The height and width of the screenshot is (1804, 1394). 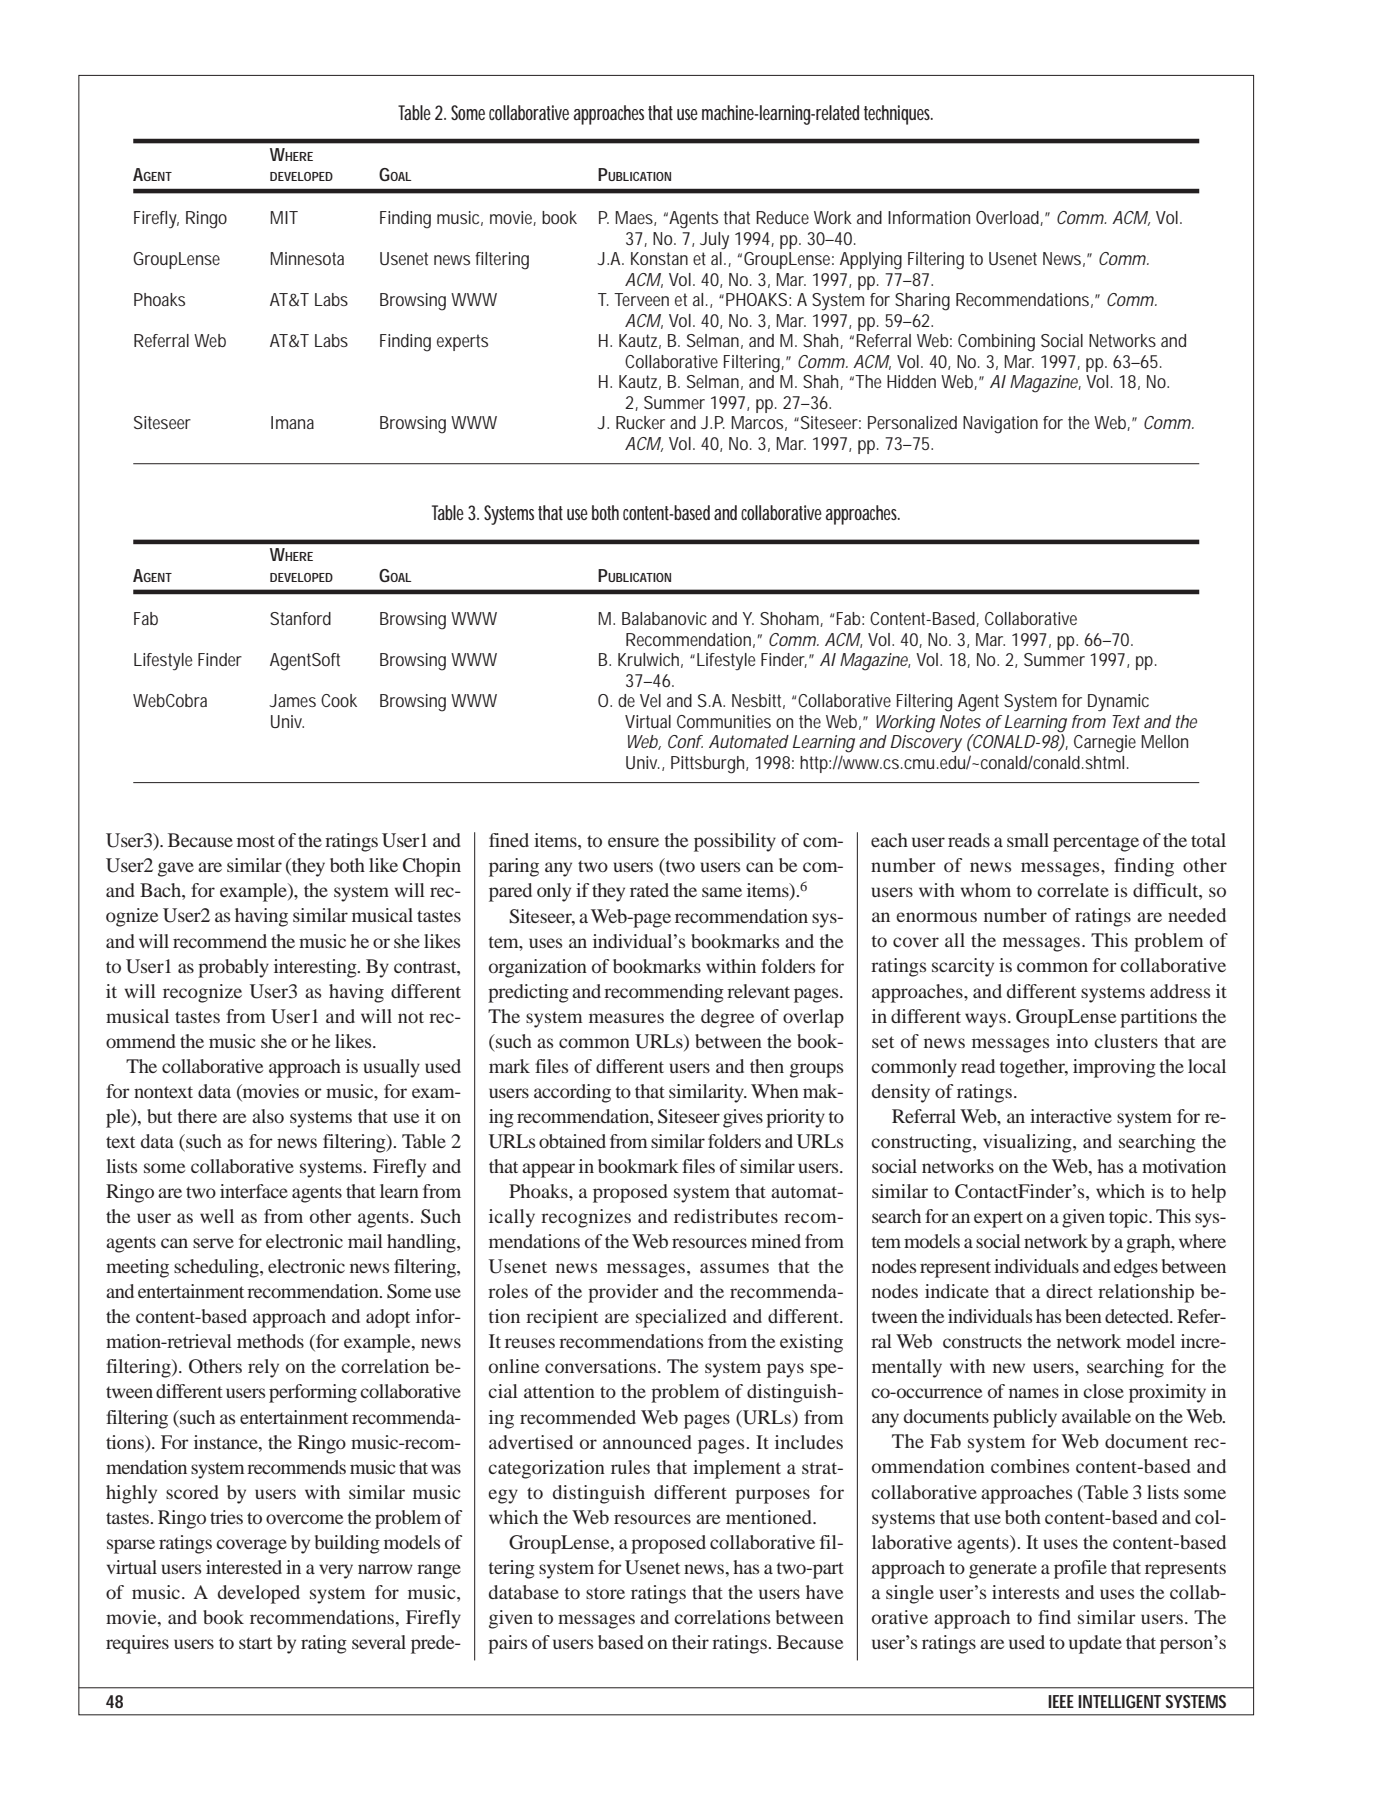 What do you see at coordinates (640, 422) in the screenshot?
I see `Rucker` at bounding box center [640, 422].
